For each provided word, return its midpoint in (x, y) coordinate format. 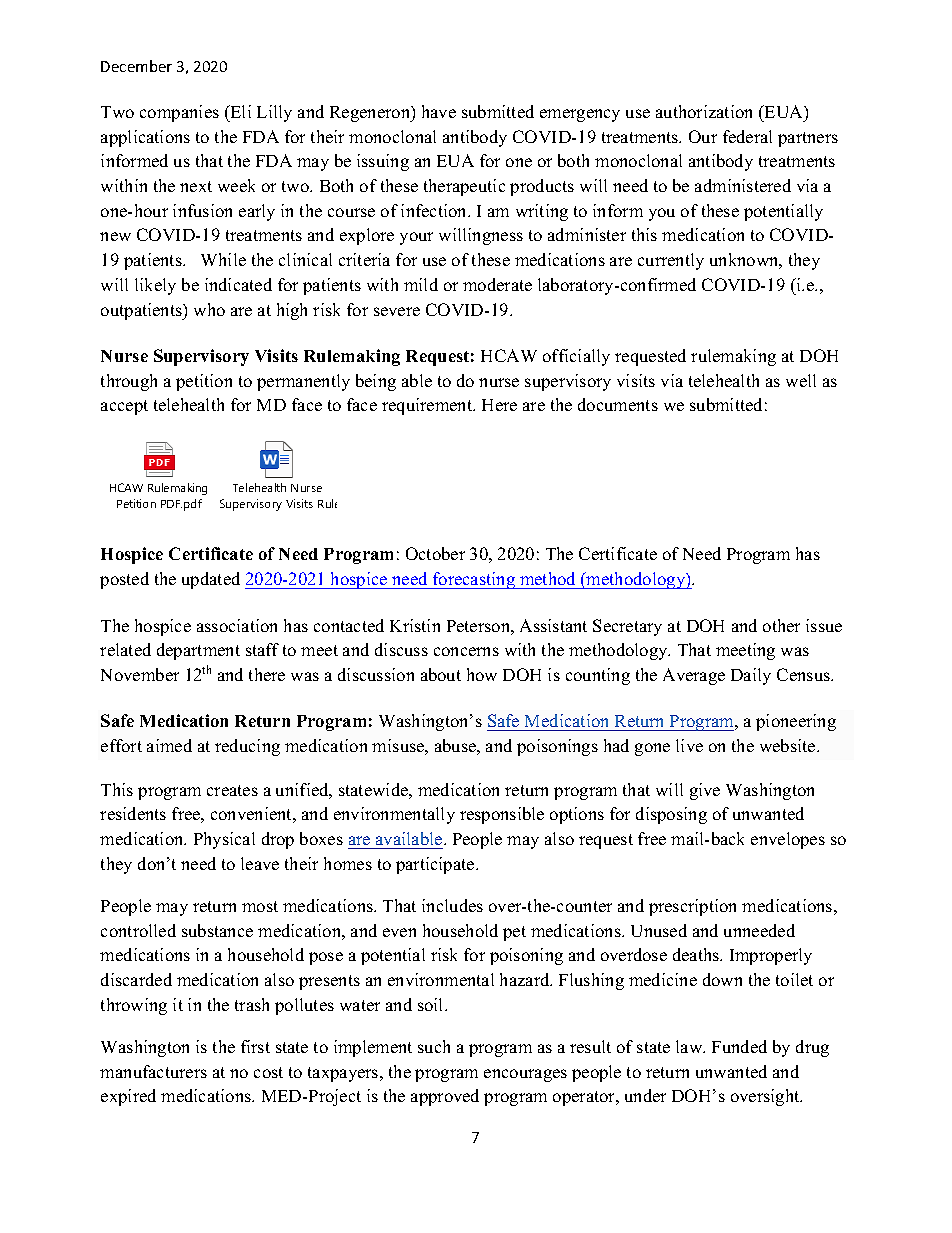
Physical (224, 840)
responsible (502, 815)
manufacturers (153, 1071)
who (209, 309)
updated (211, 580)
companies (179, 113)
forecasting (474, 580)
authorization (704, 111)
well (801, 380)
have (439, 111)
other (781, 625)
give (705, 791)
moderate (497, 284)
